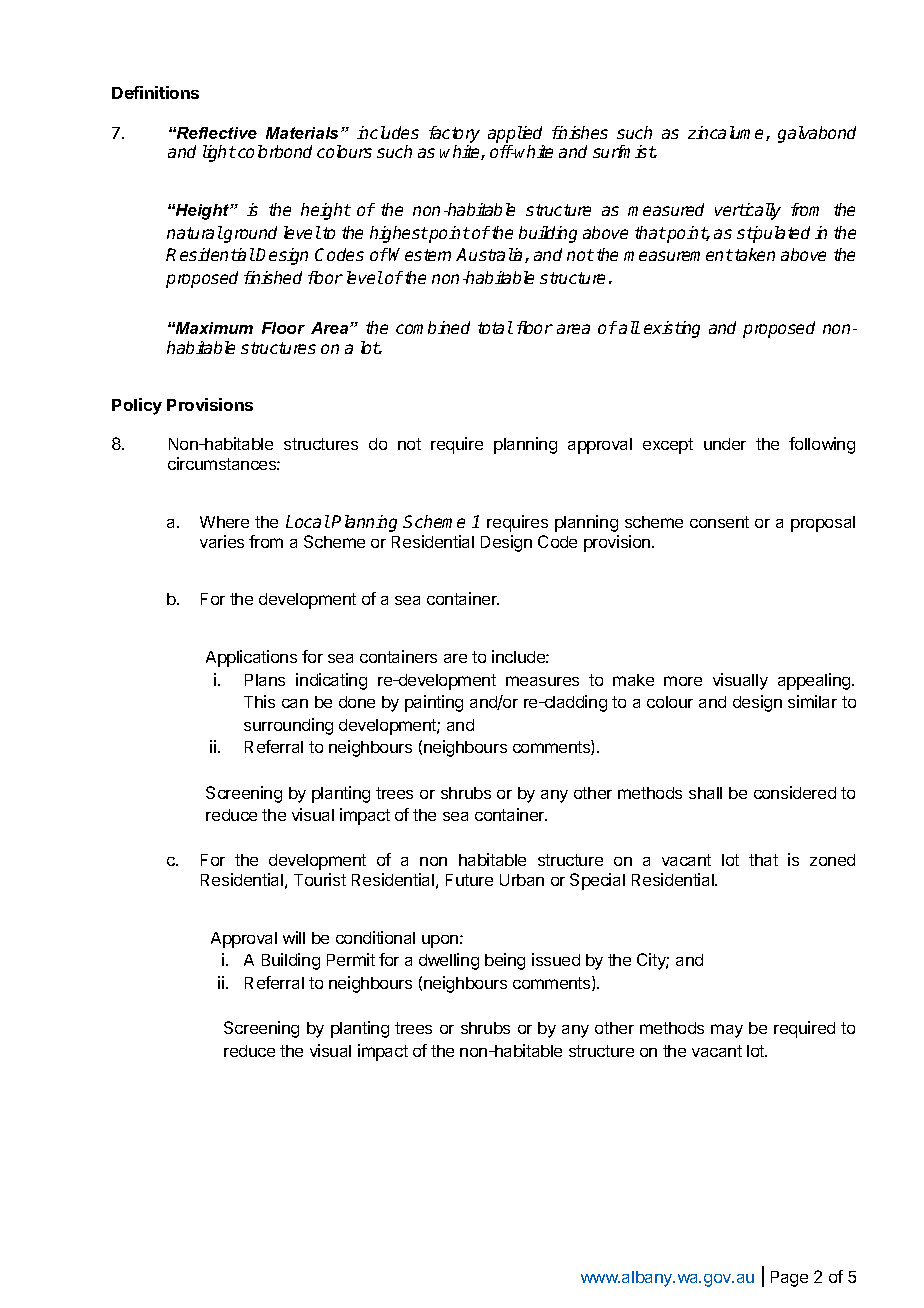 The image size is (924, 1308). What do you see at coordinates (727, 1031) in the screenshot?
I see `may` at bounding box center [727, 1031].
